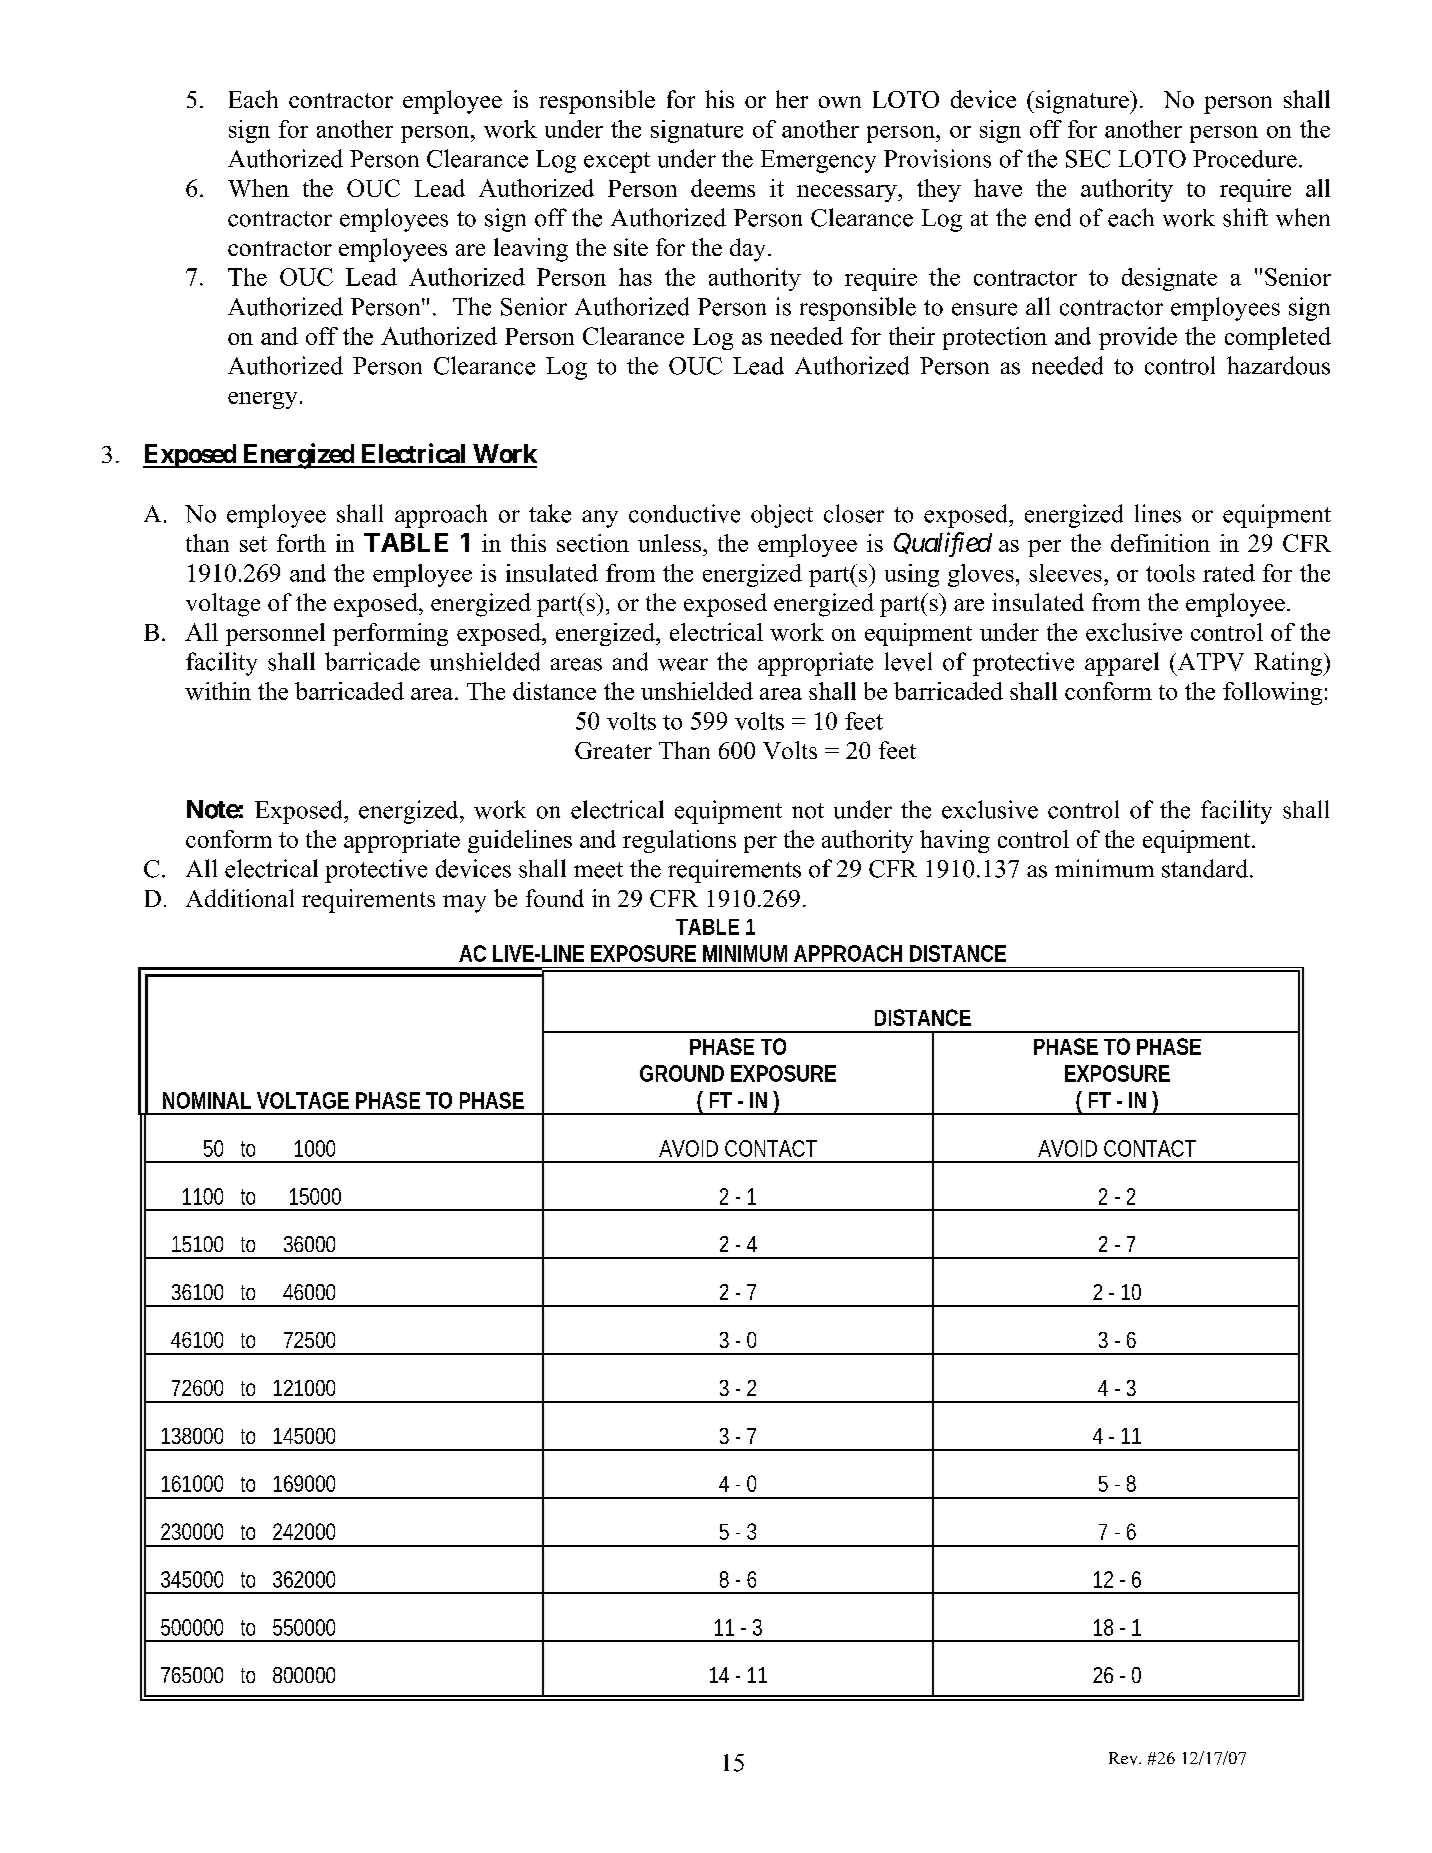  Describe the element at coordinates (723, 188) in the page. I see `deems` at that location.
